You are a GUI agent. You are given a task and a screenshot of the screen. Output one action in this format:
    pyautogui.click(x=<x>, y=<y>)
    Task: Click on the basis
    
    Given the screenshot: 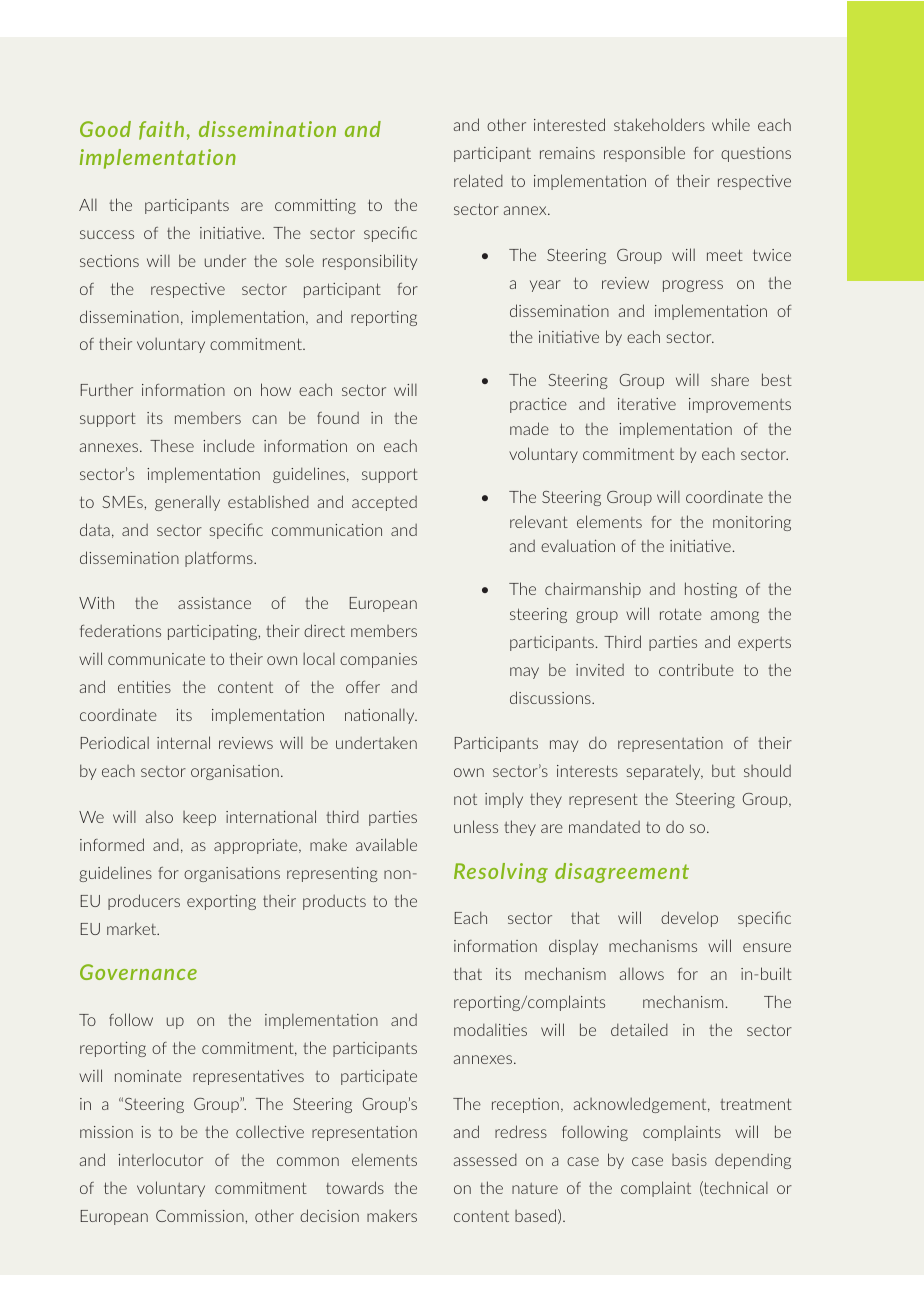 What is the action you would take?
    pyautogui.click(x=689, y=1160)
